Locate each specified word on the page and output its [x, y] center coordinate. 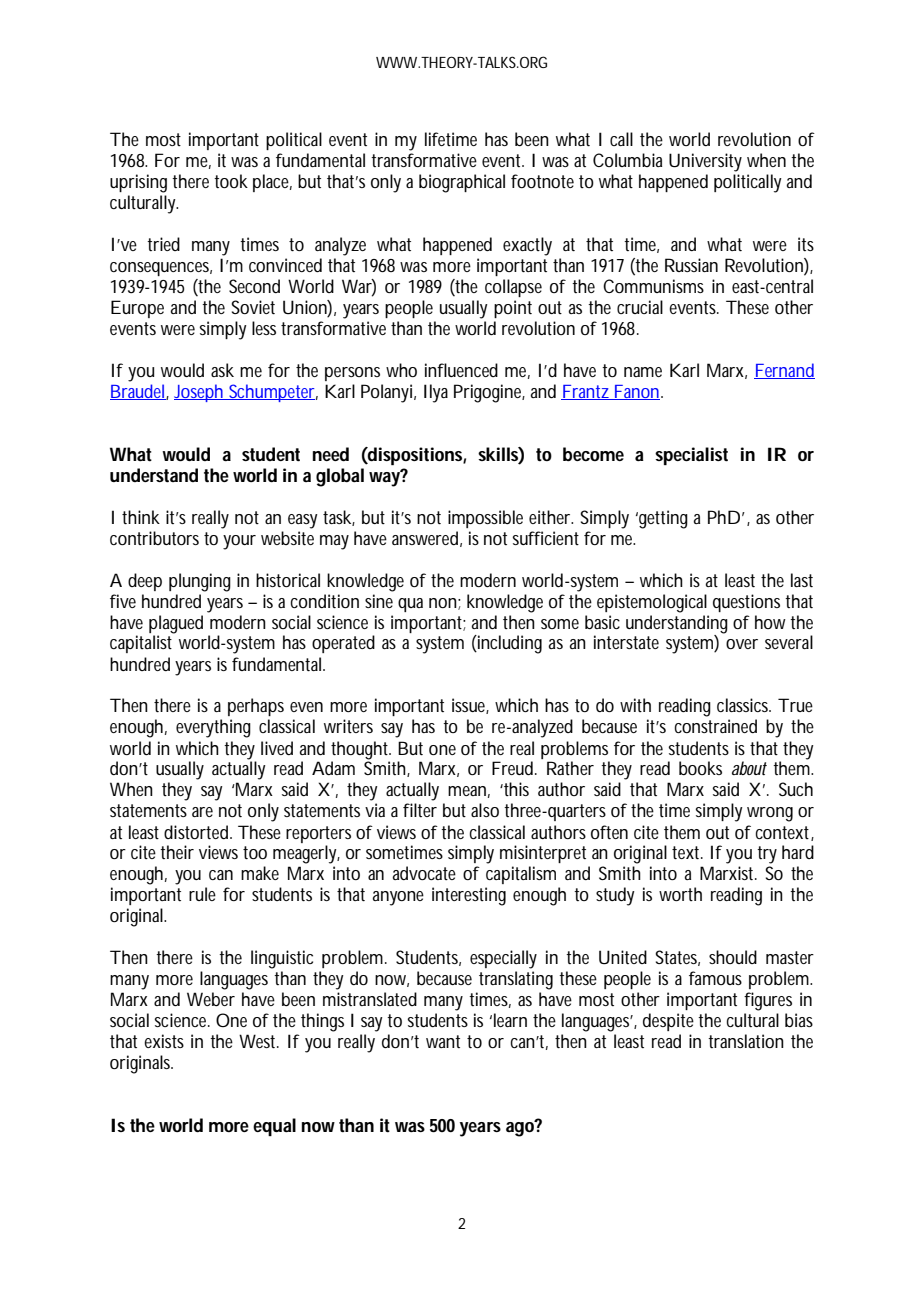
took [231, 181]
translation [746, 1041]
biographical [462, 183]
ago [521, 1128]
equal [274, 1127]
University [705, 162]
